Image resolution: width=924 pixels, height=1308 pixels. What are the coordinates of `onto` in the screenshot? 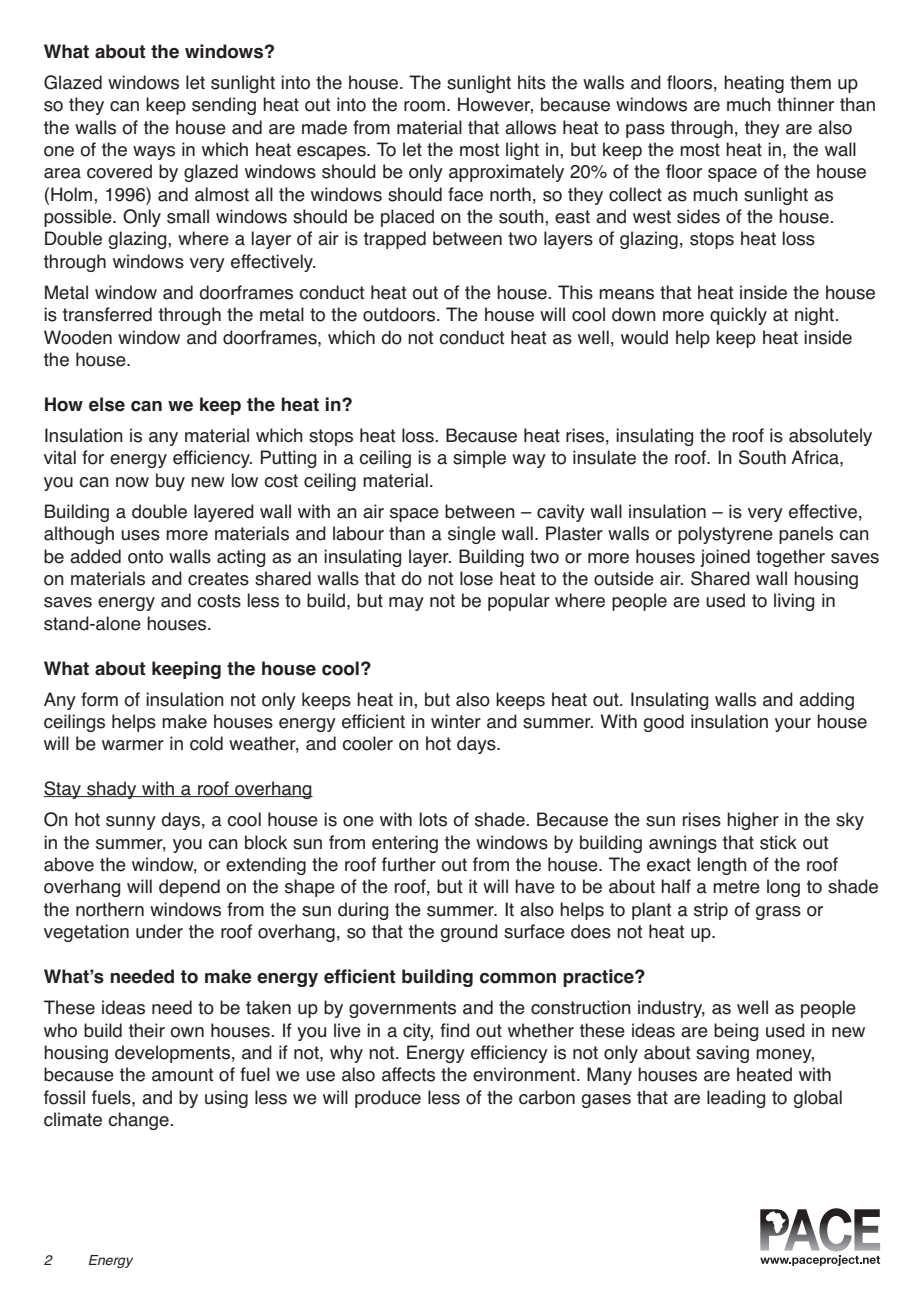 It's located at (145, 557).
